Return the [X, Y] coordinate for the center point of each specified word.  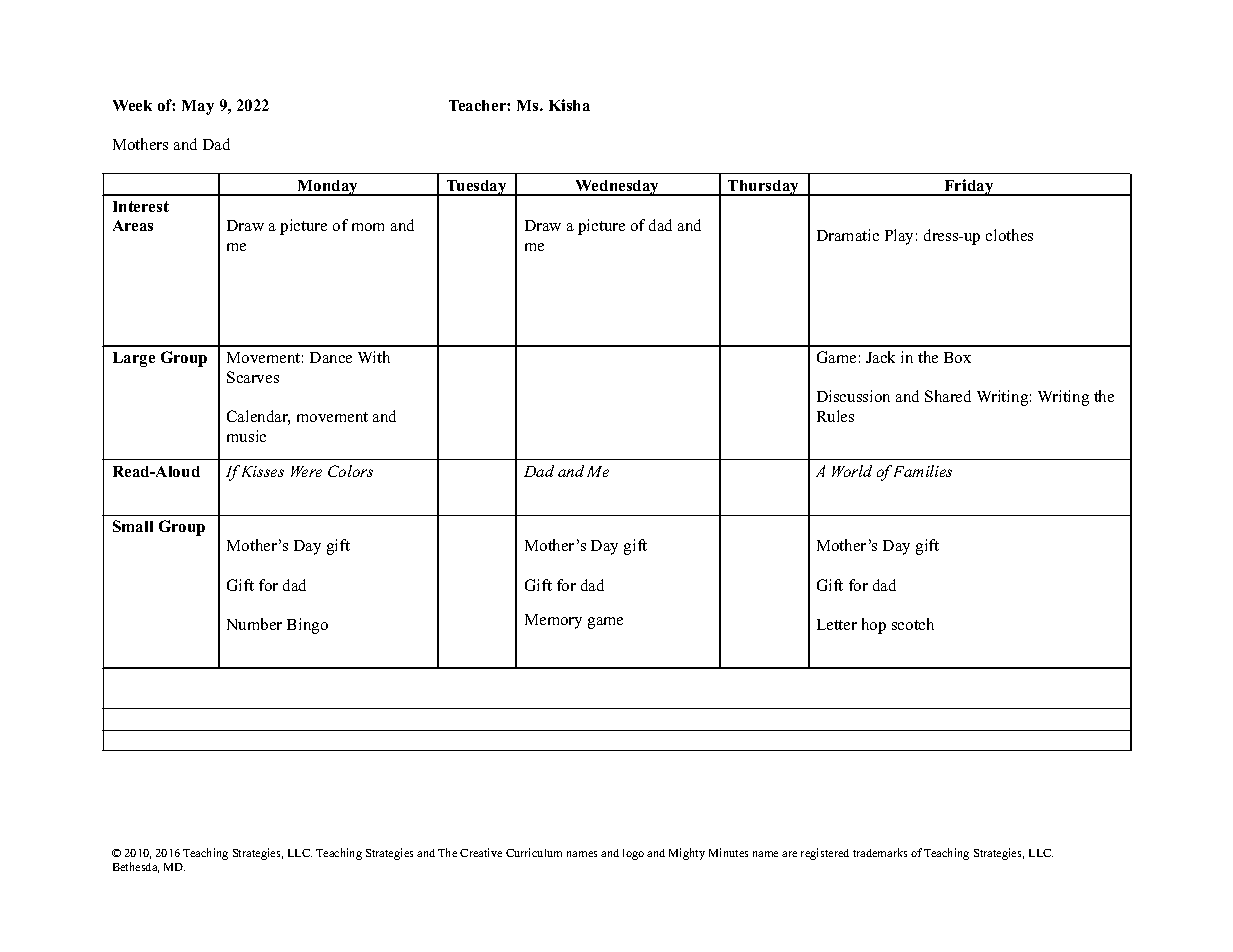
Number [254, 624]
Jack [880, 357]
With [374, 357]
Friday [969, 187]
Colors [350, 471]
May [198, 107]
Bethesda [136, 867]
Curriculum [534, 852]
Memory [553, 621]
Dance [331, 357]
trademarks [880, 852]
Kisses [263, 471]
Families [923, 471]
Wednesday [618, 188]
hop [874, 626]
